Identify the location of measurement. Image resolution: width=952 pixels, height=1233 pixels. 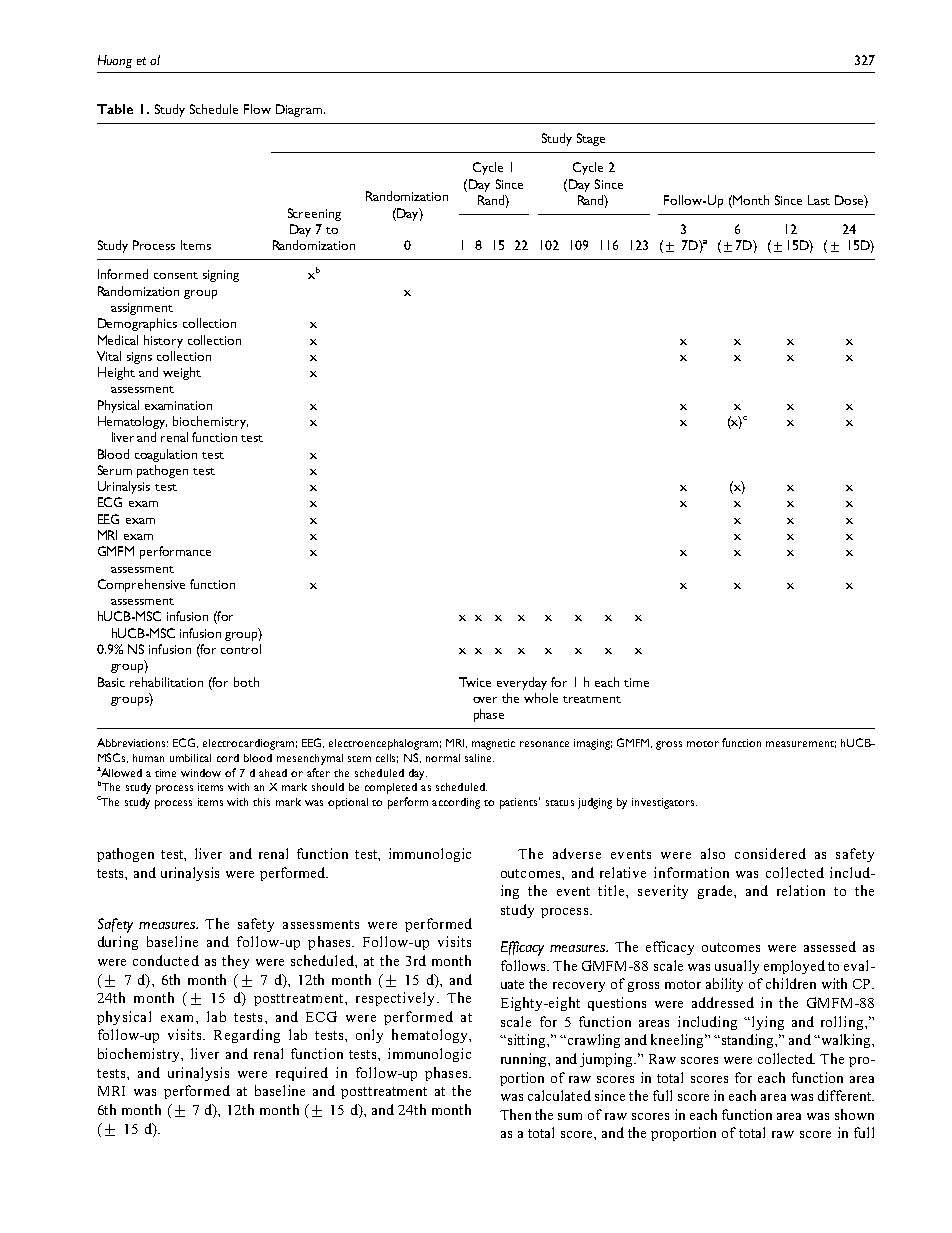
(801, 744).
